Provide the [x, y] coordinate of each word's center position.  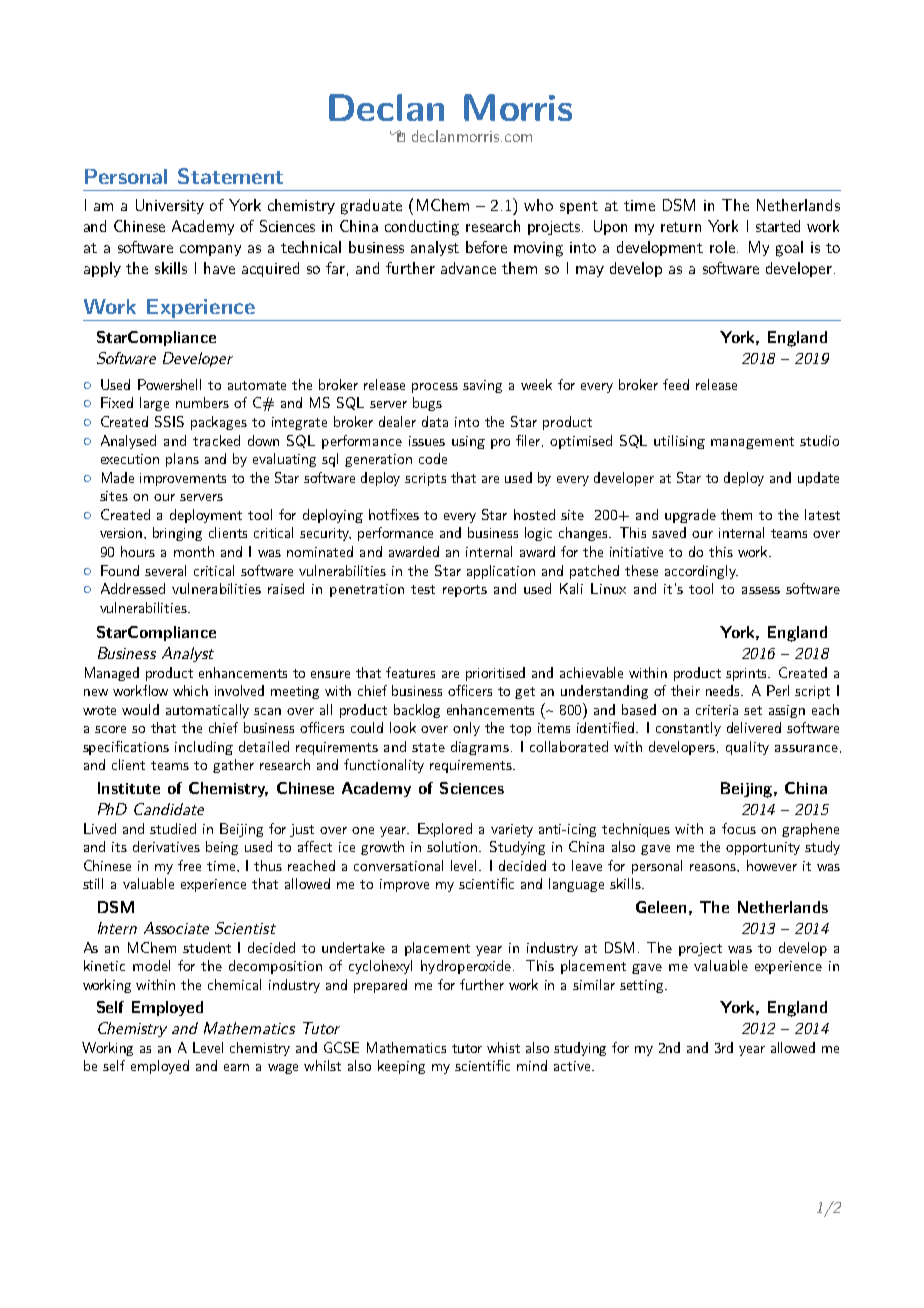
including [204, 748]
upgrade [690, 516]
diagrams [480, 748]
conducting [422, 228]
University [170, 206]
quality [747, 748]
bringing [177, 534]
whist [503, 1047]
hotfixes [394, 514]
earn [236, 1067]
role [722, 247]
